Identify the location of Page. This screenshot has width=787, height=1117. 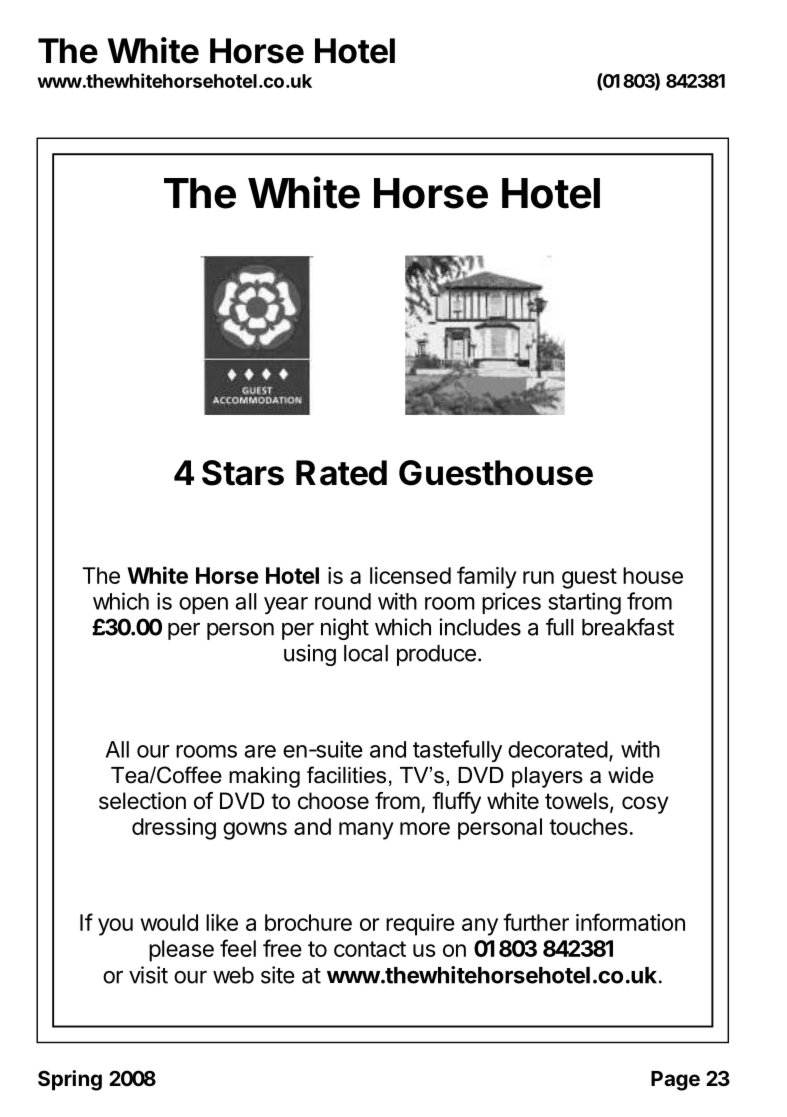
(675, 1081).
